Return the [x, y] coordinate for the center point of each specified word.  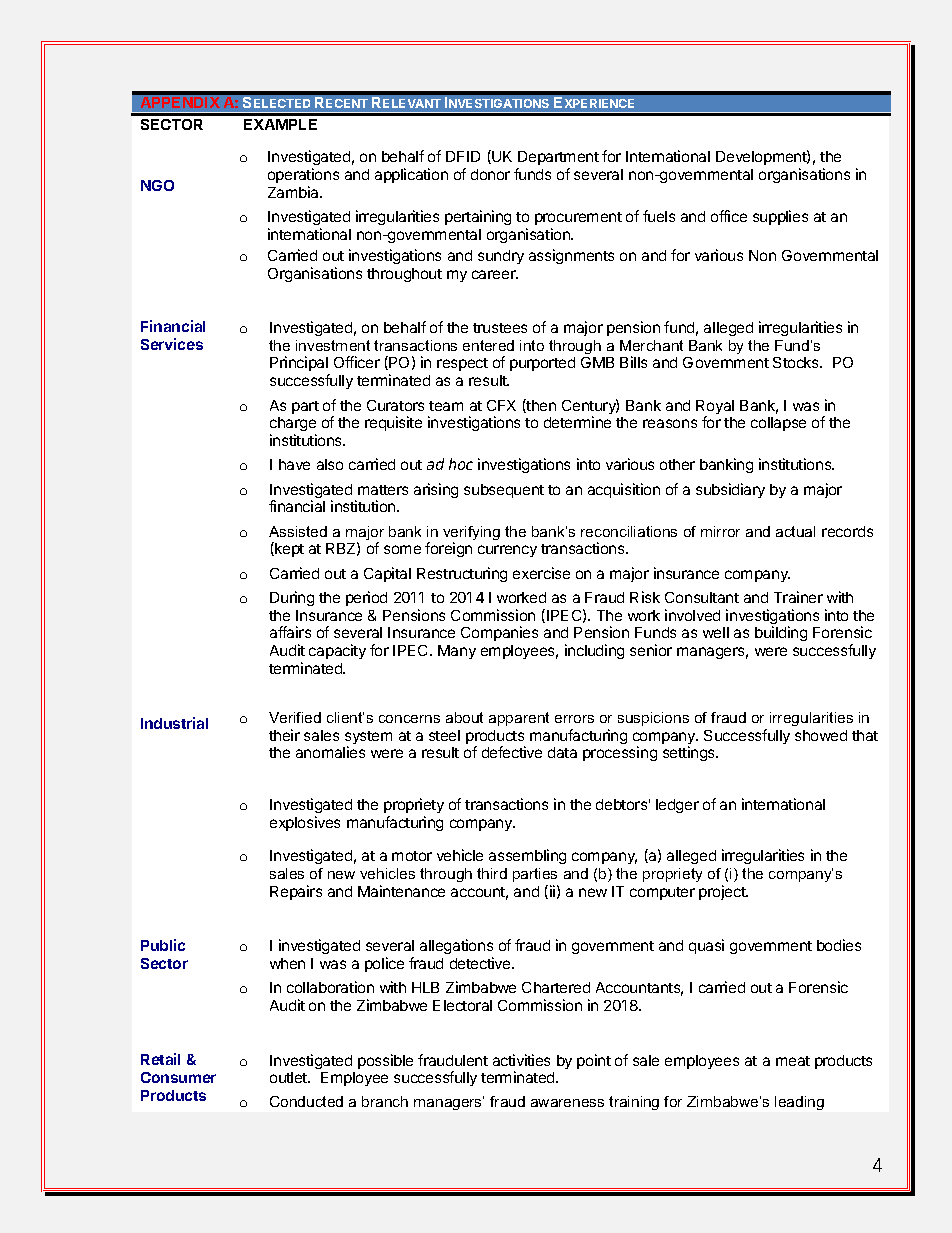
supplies [780, 217]
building [781, 633]
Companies [499, 633]
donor [490, 174]
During [292, 598]
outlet [289, 1077]
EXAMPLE [280, 124]
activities [521, 1060]
